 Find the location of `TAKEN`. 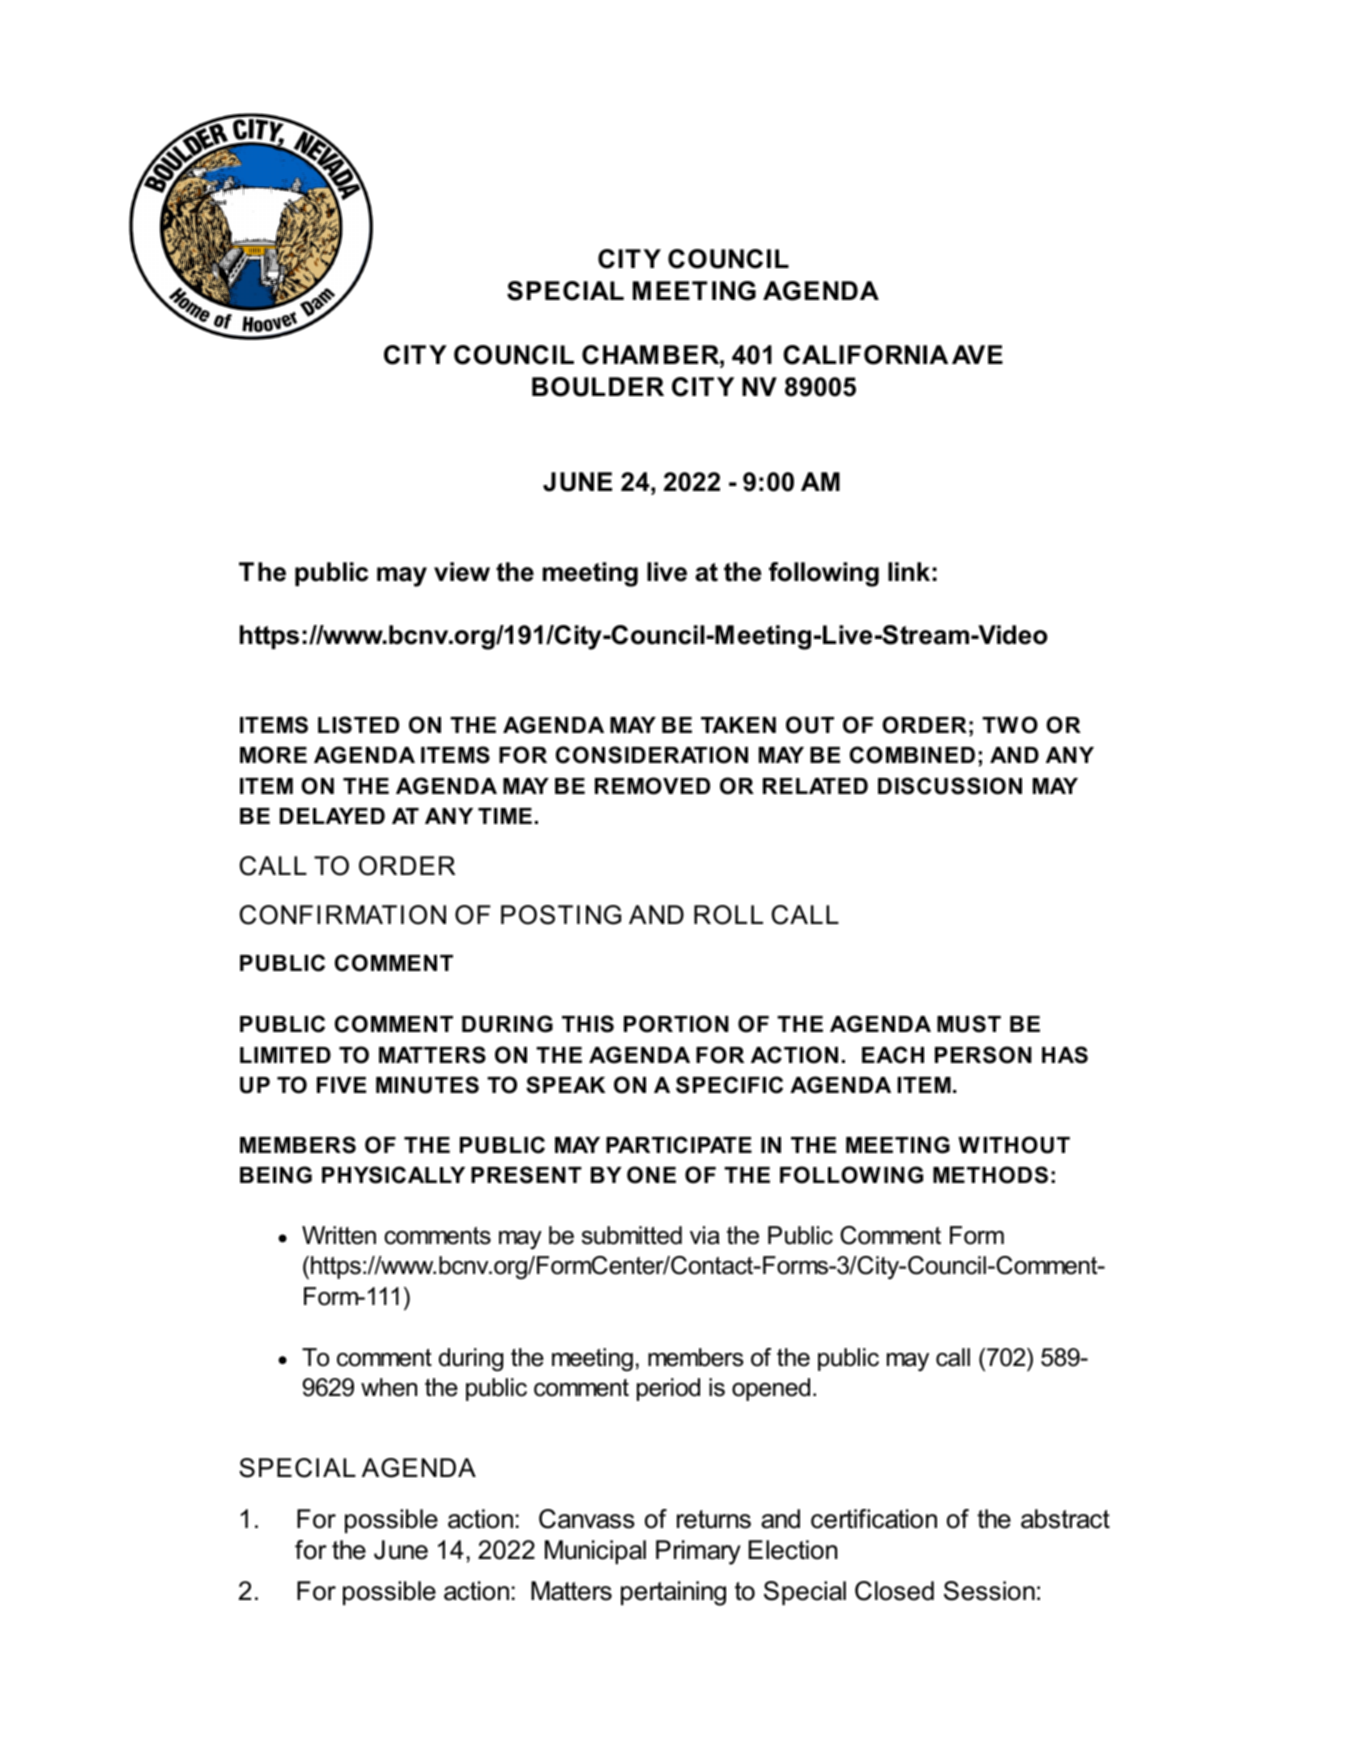

TAKEN is located at coordinates (738, 725).
